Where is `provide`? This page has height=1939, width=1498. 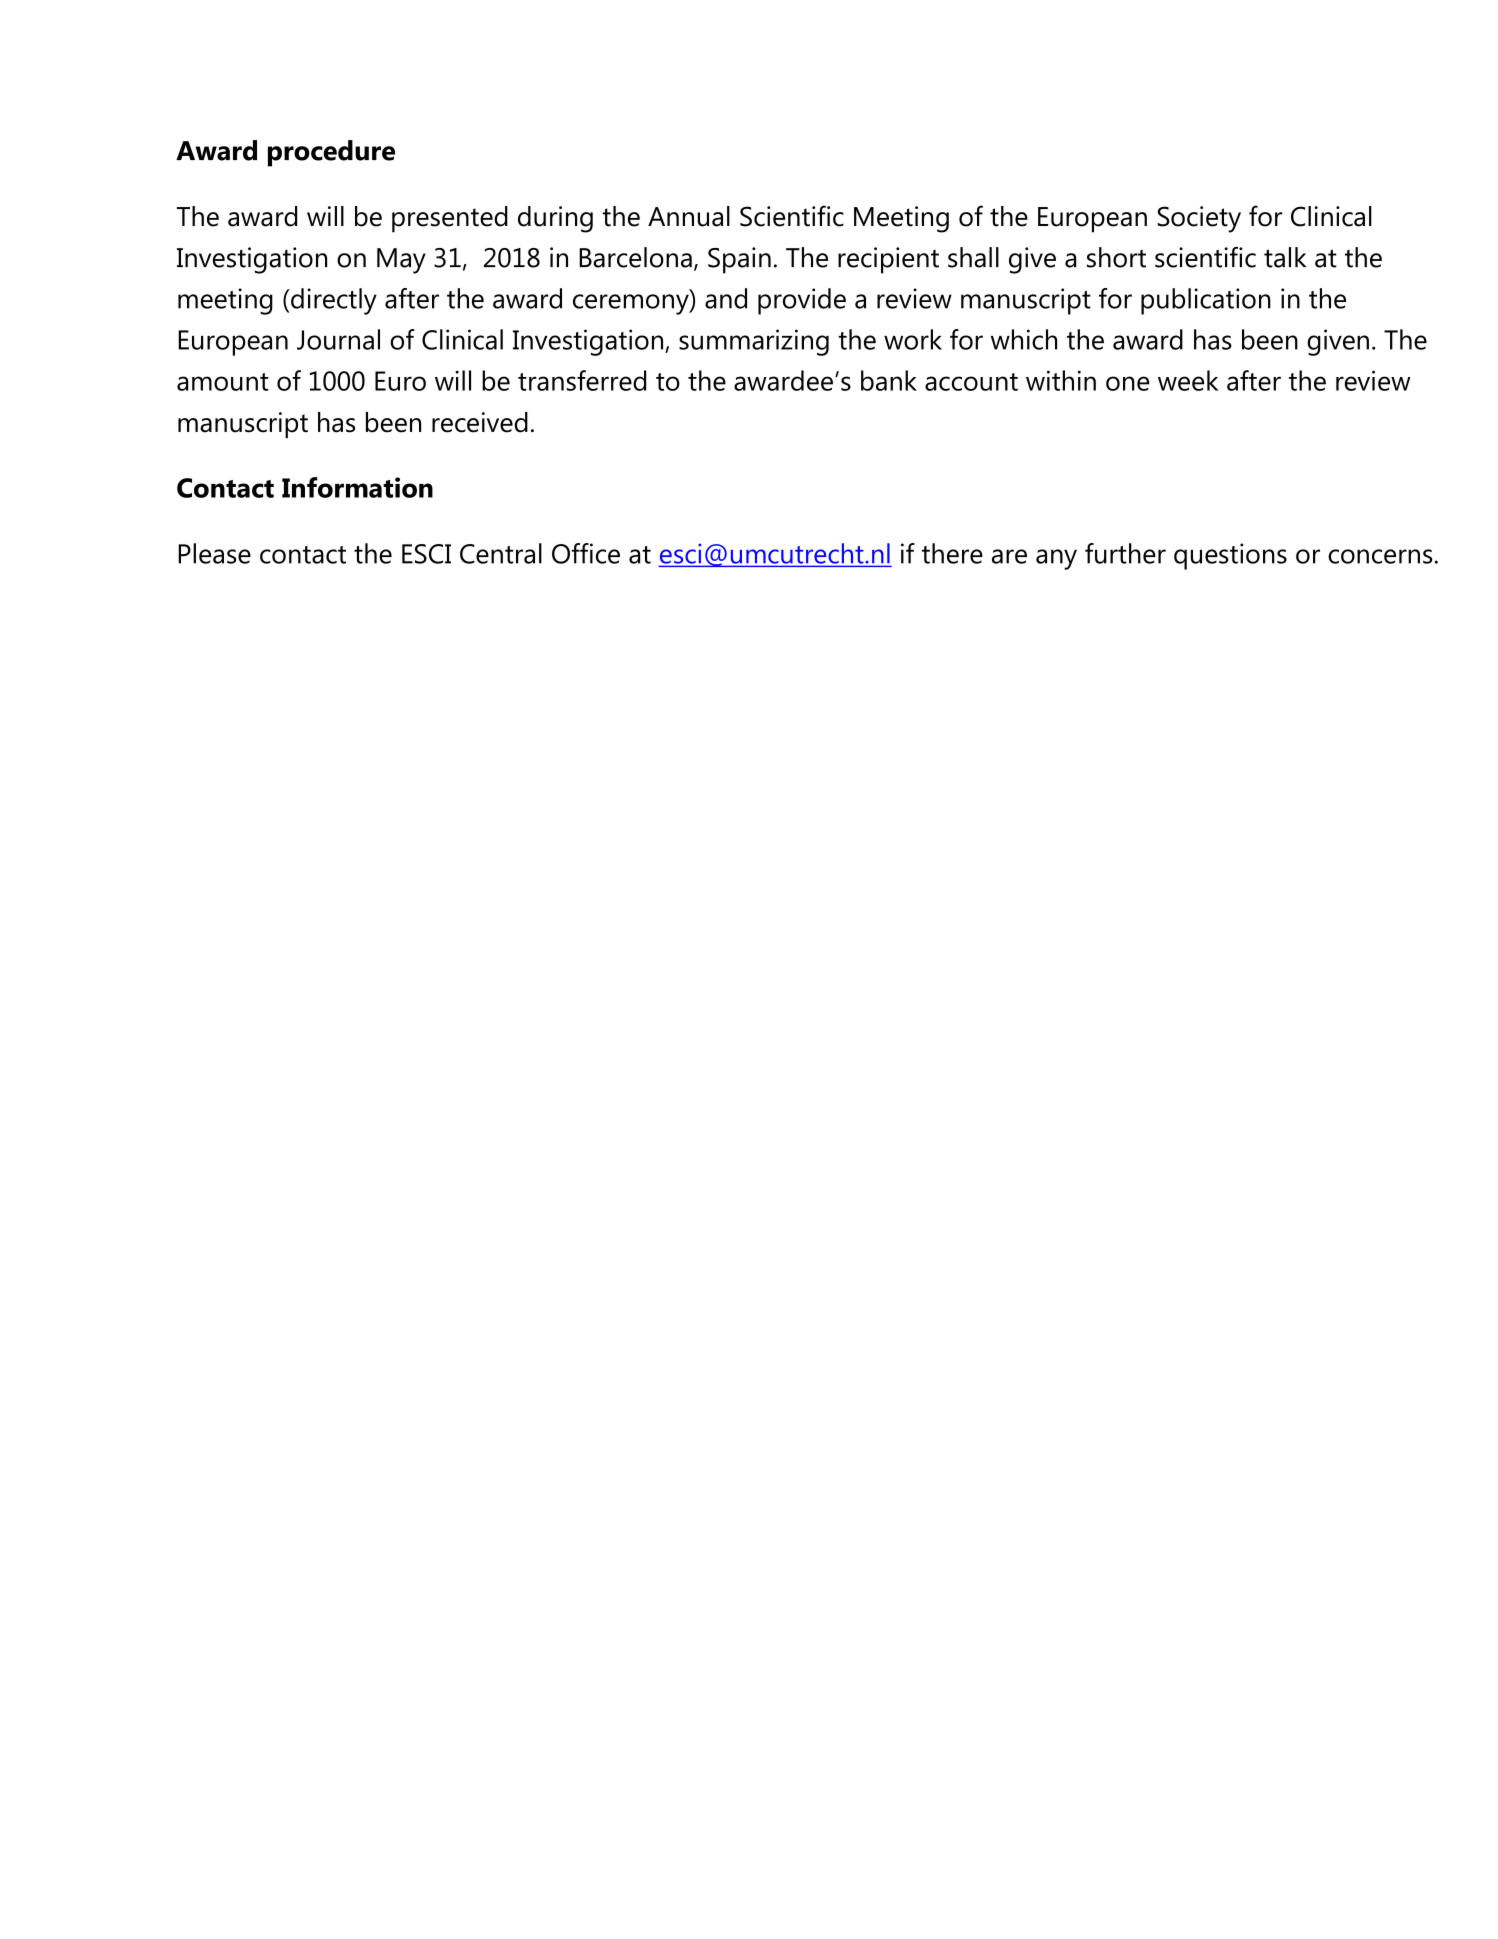 provide is located at coordinates (802, 301).
